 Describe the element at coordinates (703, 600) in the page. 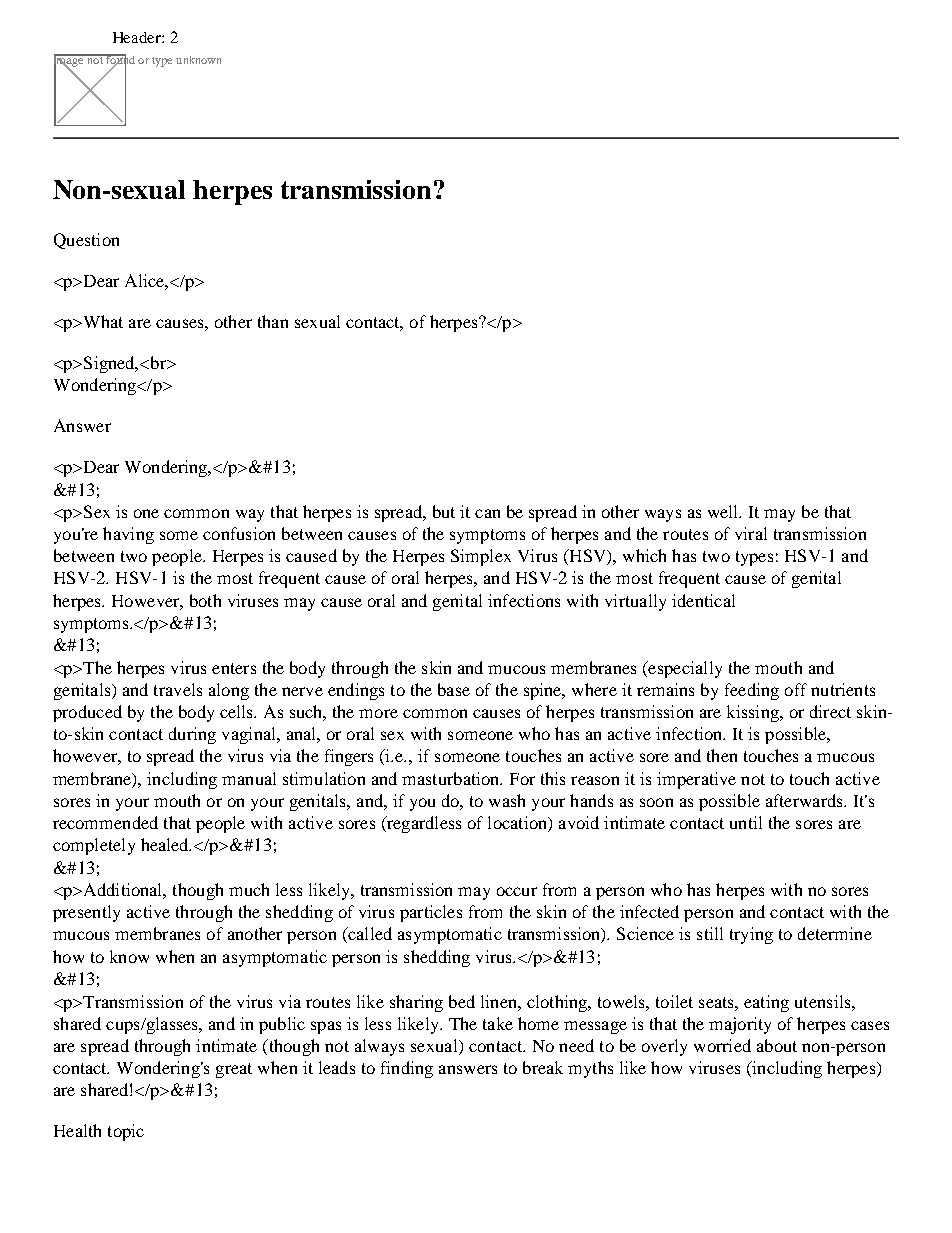

I see `identical` at that location.
